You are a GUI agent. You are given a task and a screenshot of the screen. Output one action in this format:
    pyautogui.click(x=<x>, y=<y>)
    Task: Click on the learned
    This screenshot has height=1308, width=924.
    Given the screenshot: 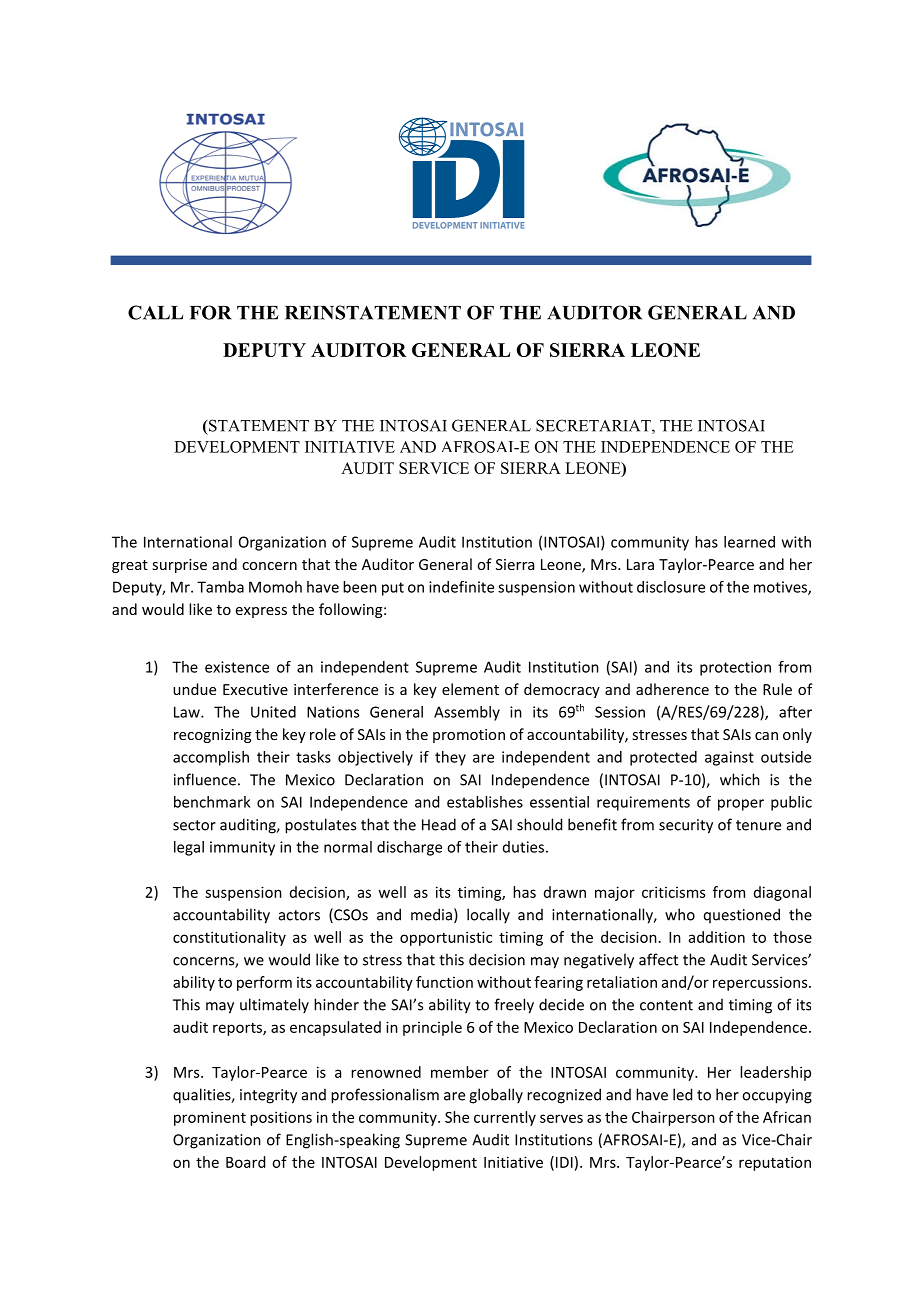 What is the action you would take?
    pyautogui.click(x=749, y=542)
